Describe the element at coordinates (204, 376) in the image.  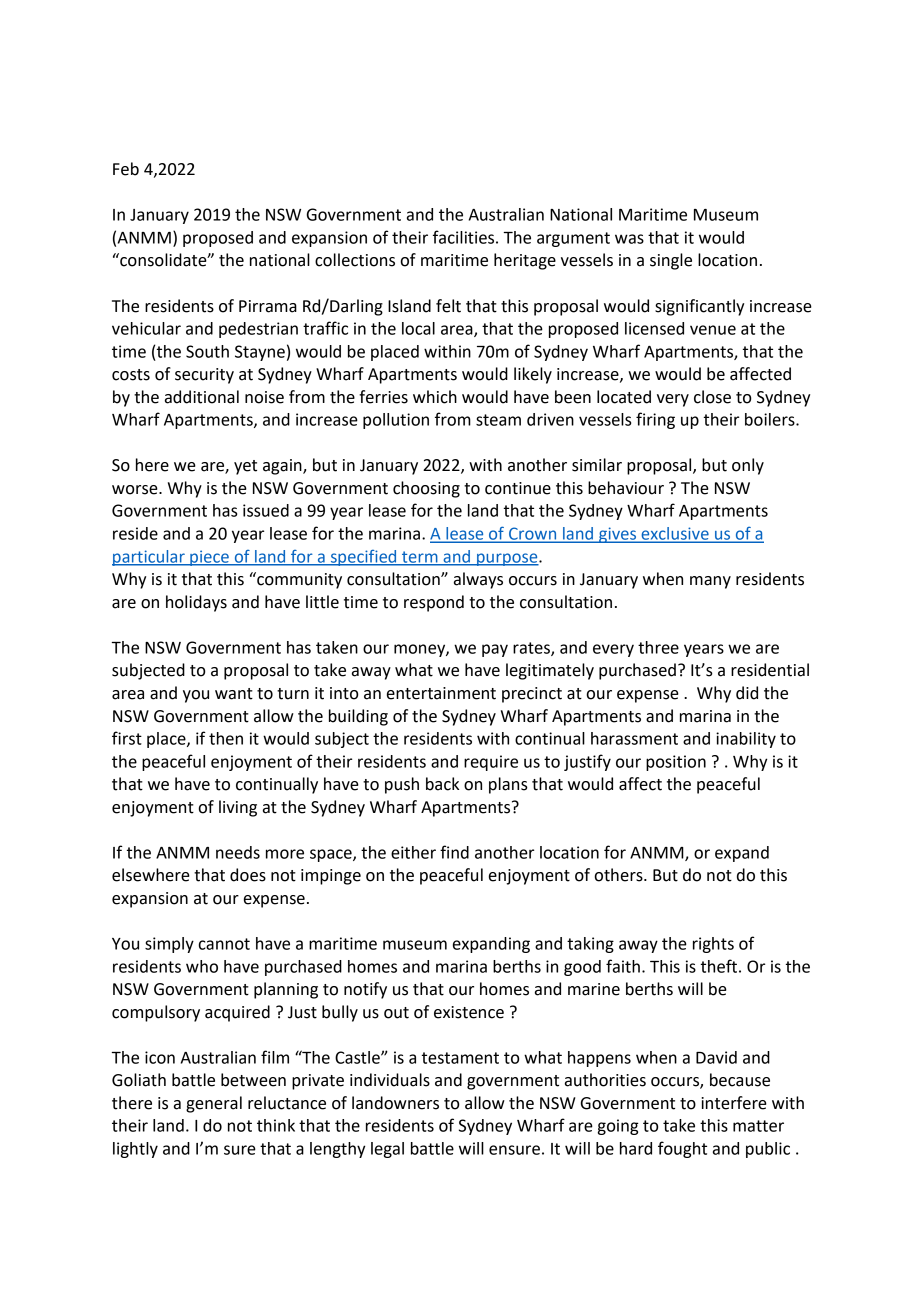
I see `security` at that location.
